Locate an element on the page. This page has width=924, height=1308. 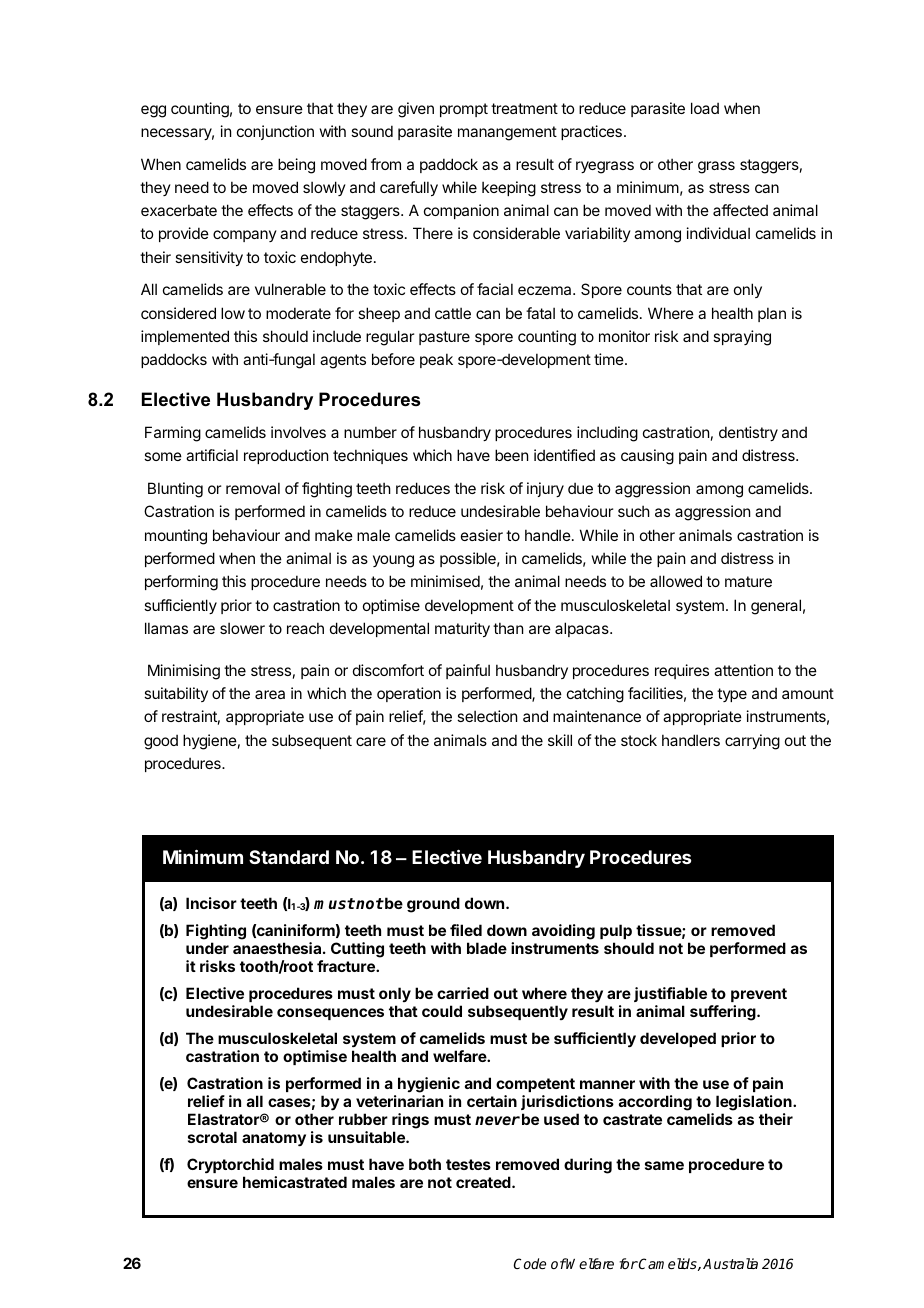
prompt is located at coordinates (464, 110).
